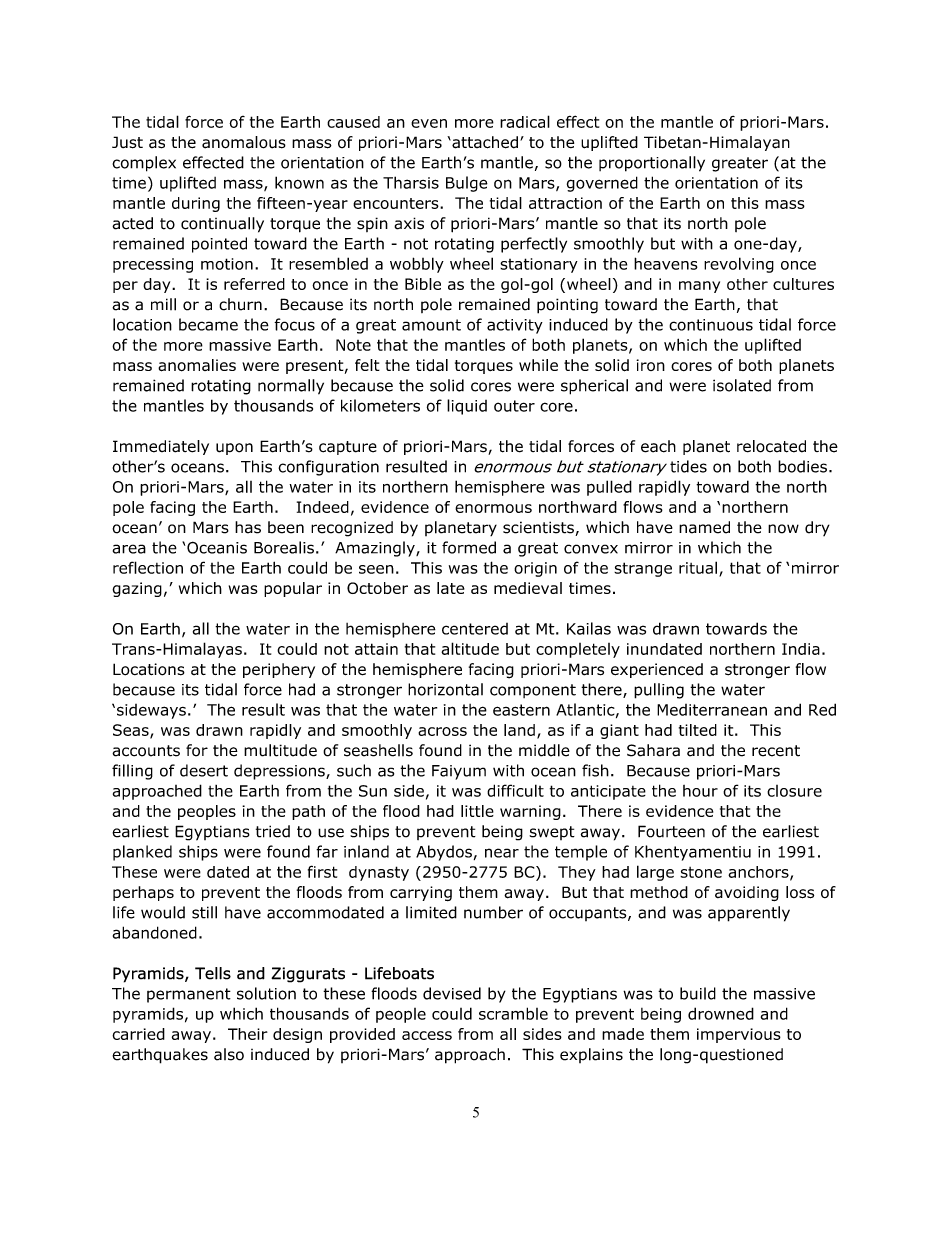 The image size is (952, 1233). Describe the element at coordinates (698, 567) in the screenshot. I see `ritual` at that location.
